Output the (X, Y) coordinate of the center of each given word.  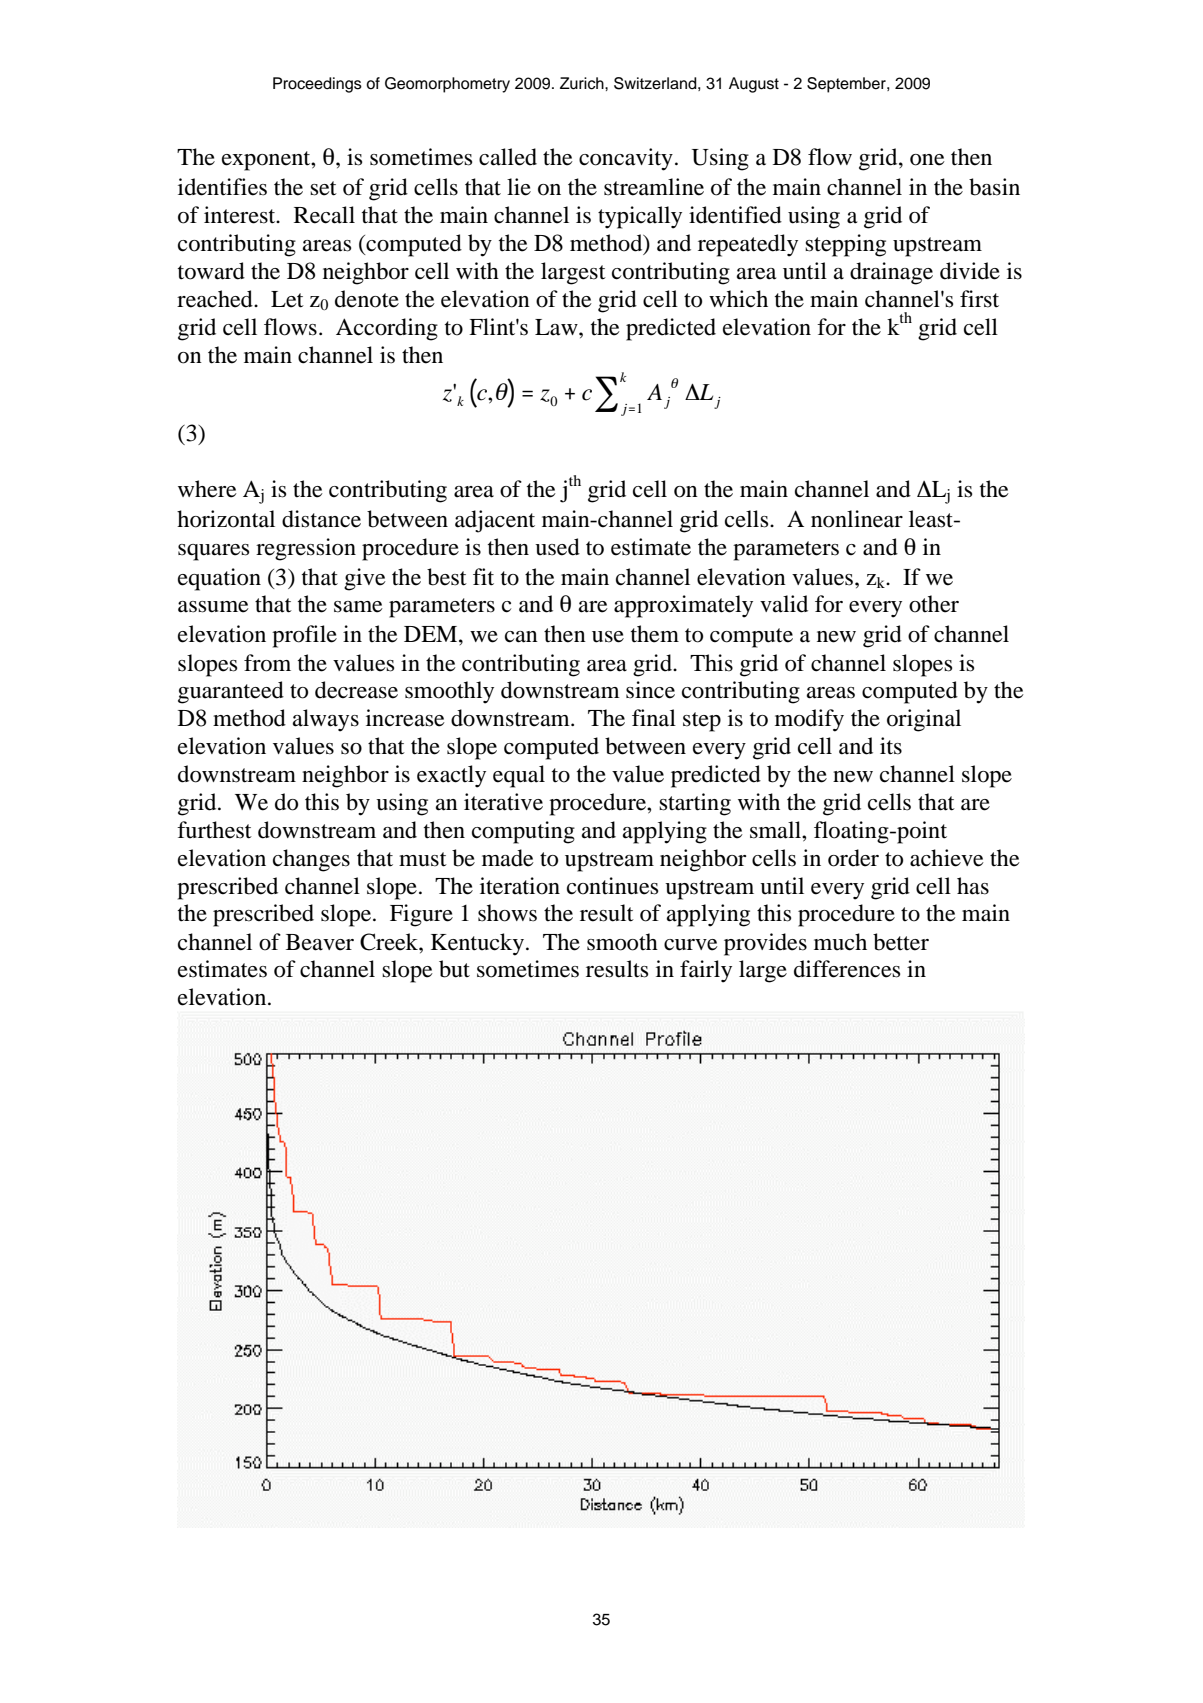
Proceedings (317, 85)
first (979, 299)
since (650, 690)
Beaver (320, 942)
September (847, 85)
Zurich (583, 83)
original (924, 720)
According (387, 329)
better (901, 942)
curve (691, 945)
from (267, 663)
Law (557, 327)
